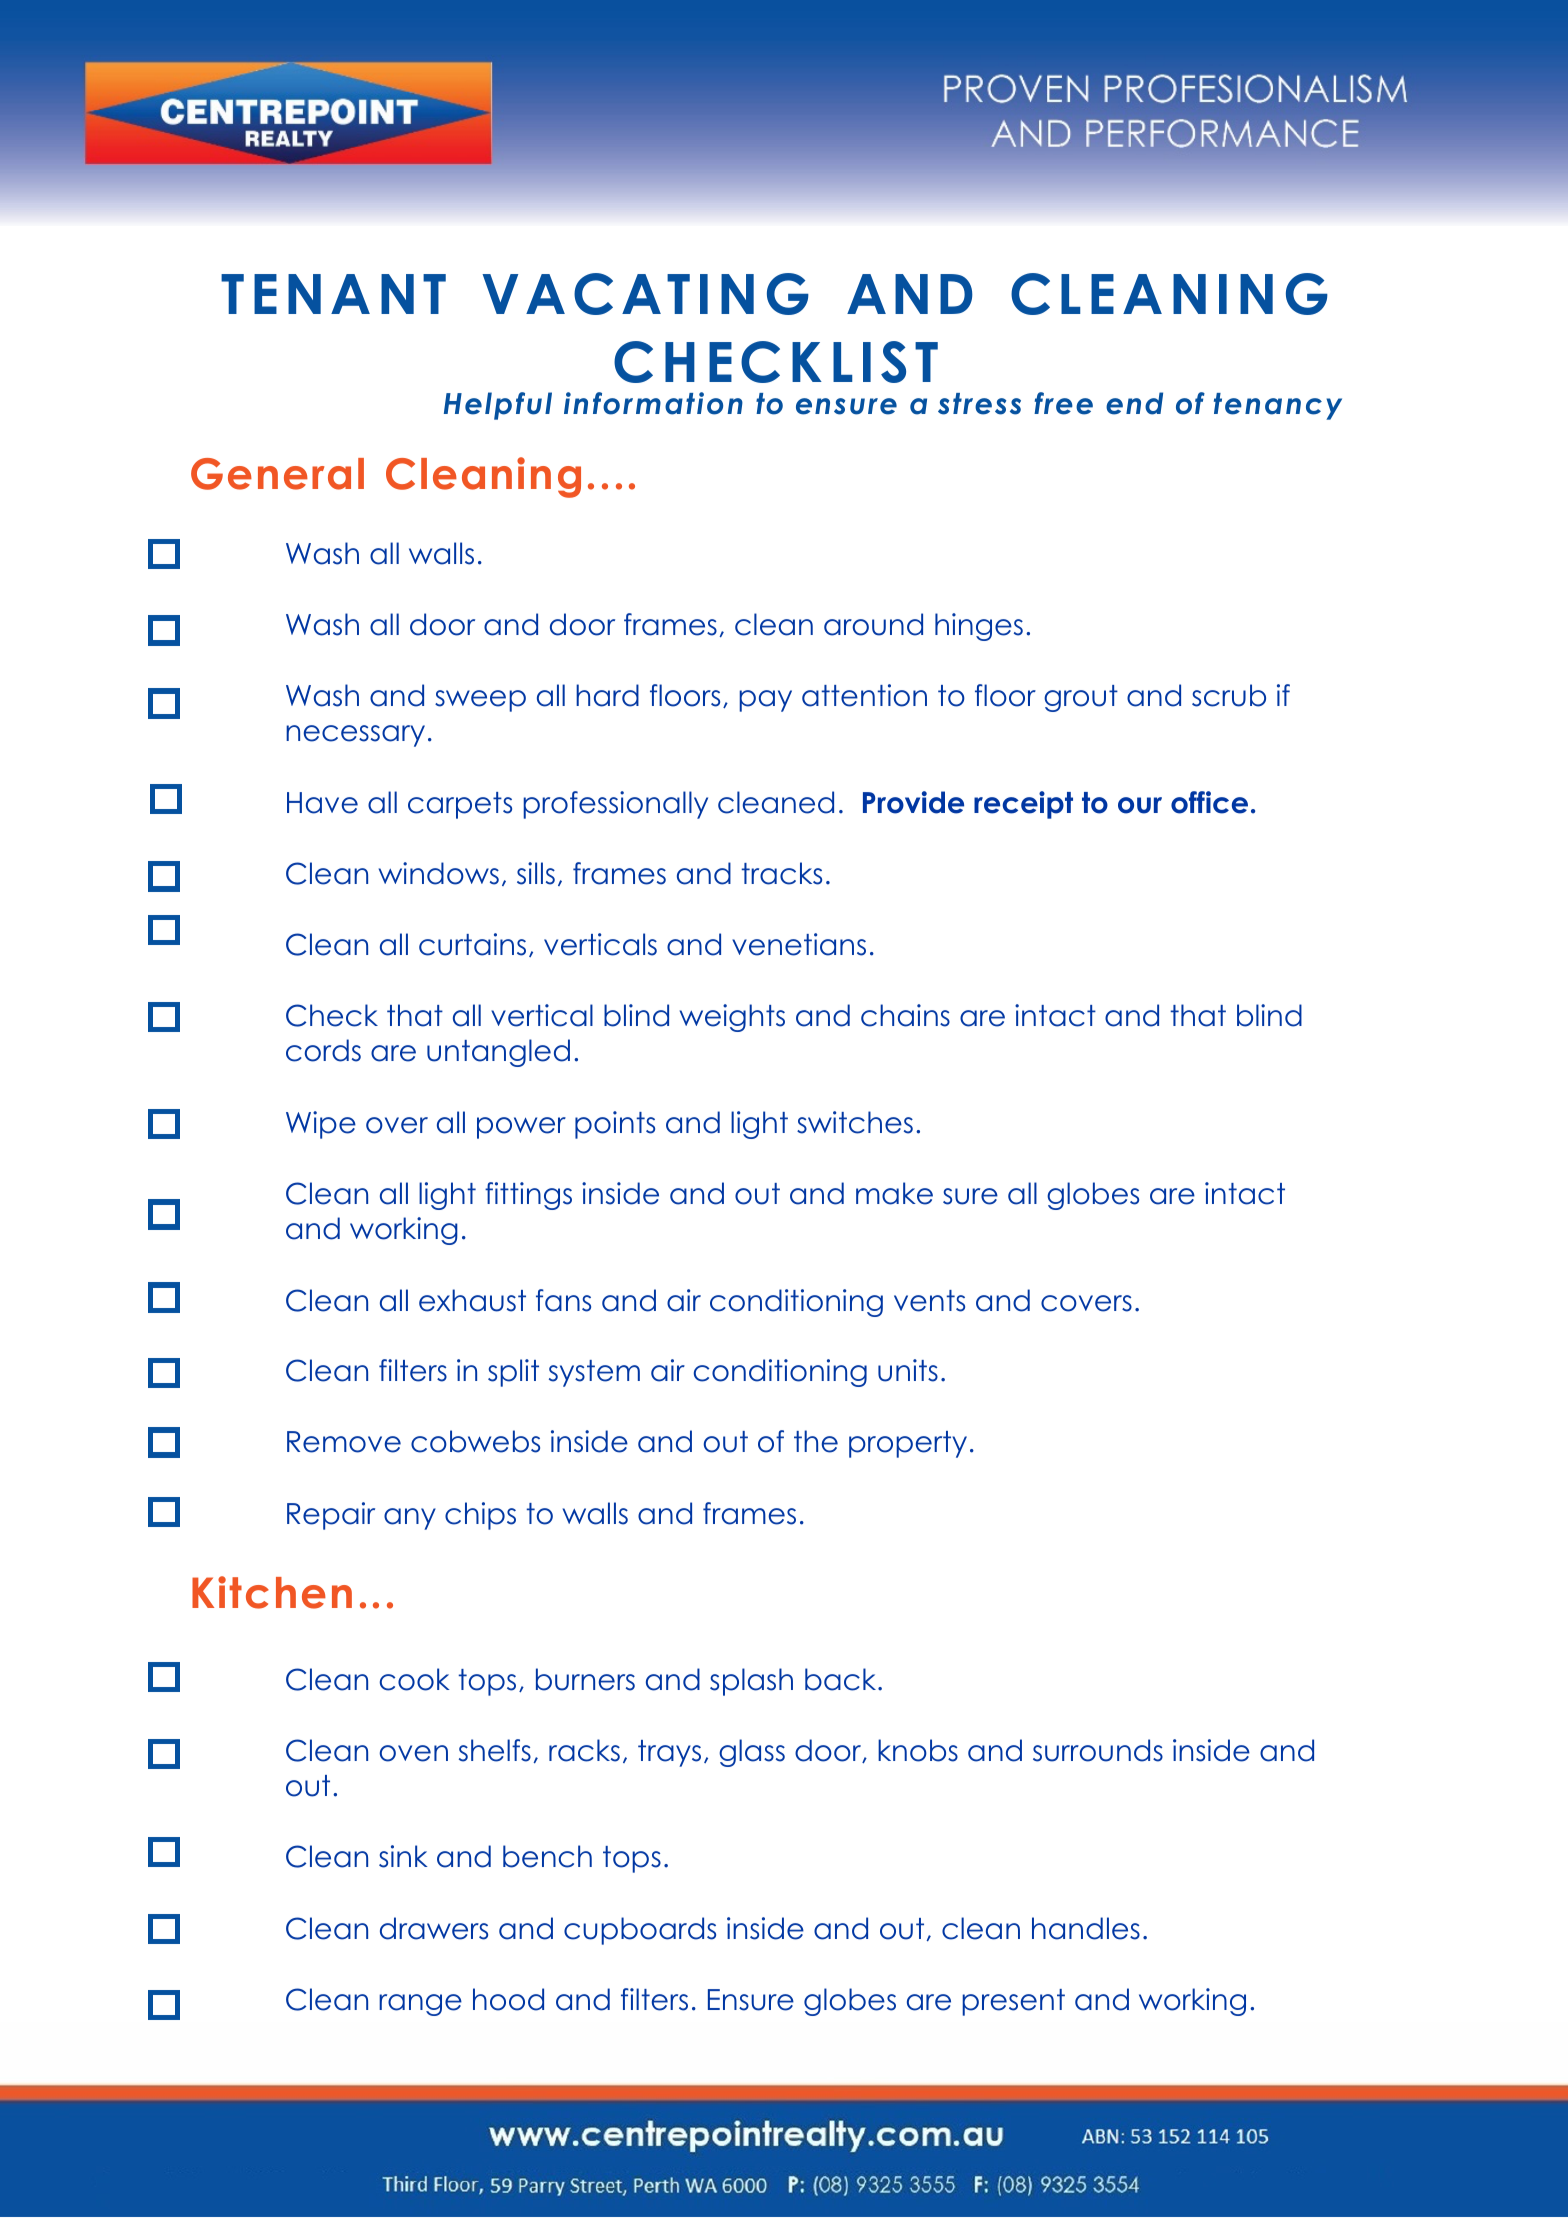  I want to click on make, so click(894, 1193).
